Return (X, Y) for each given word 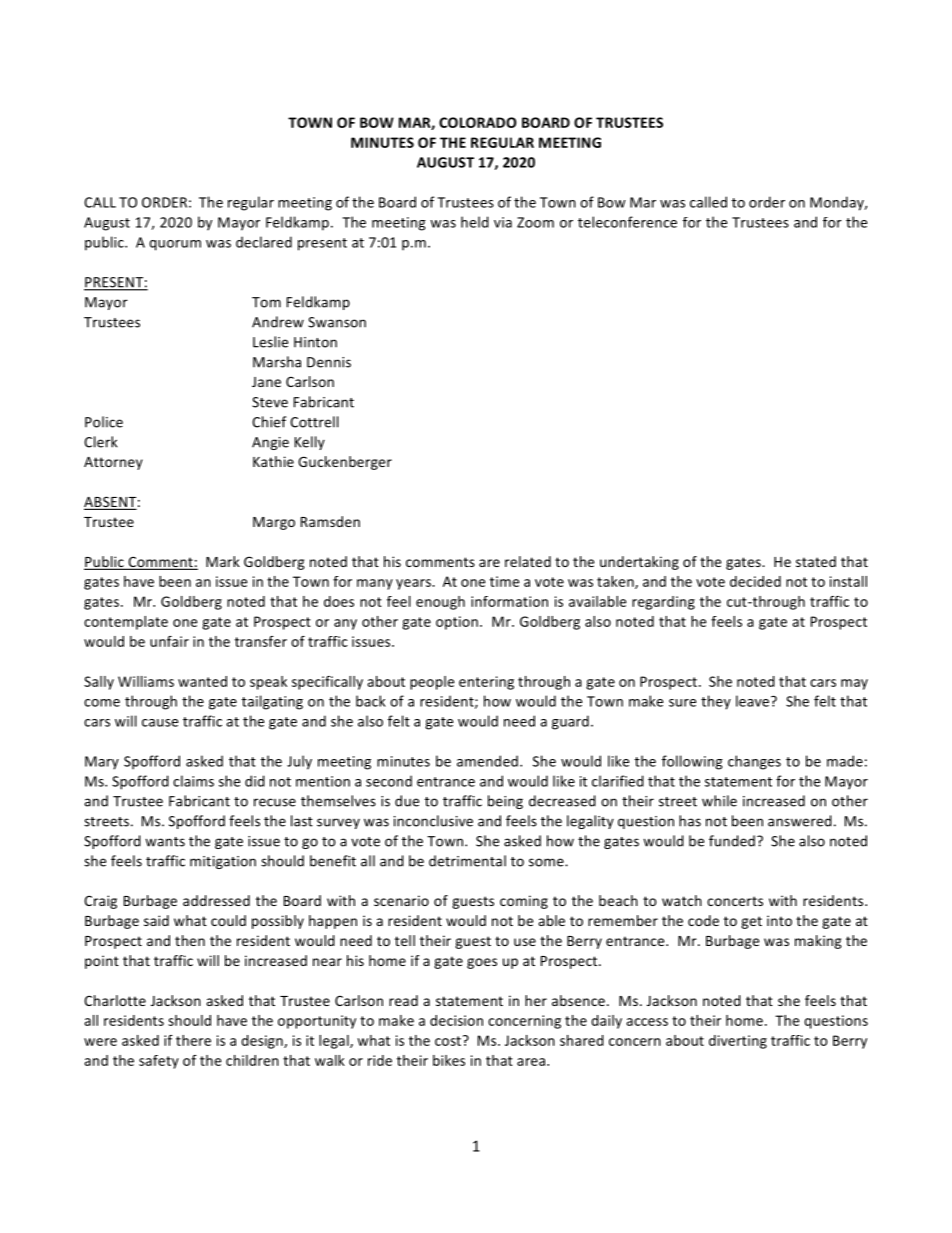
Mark (223, 561)
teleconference (627, 222)
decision (456, 1020)
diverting (738, 1042)
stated (816, 561)
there (193, 1040)
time (504, 581)
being (505, 802)
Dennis (329, 362)
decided (755, 581)
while (719, 801)
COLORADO (477, 122)
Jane (266, 382)
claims (193, 781)
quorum (175, 245)
